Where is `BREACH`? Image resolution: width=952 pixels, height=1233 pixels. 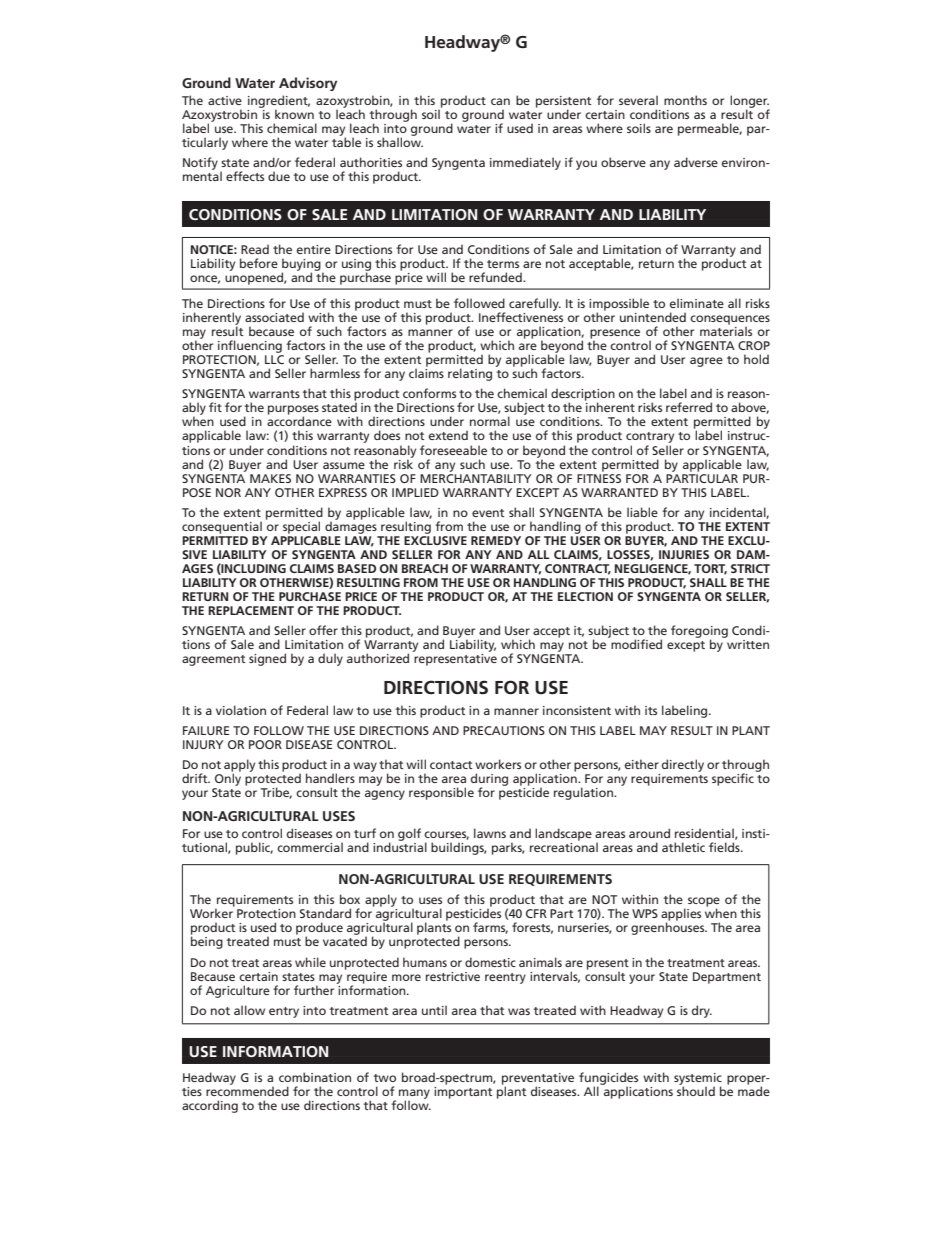 BREACH is located at coordinates (425, 568).
